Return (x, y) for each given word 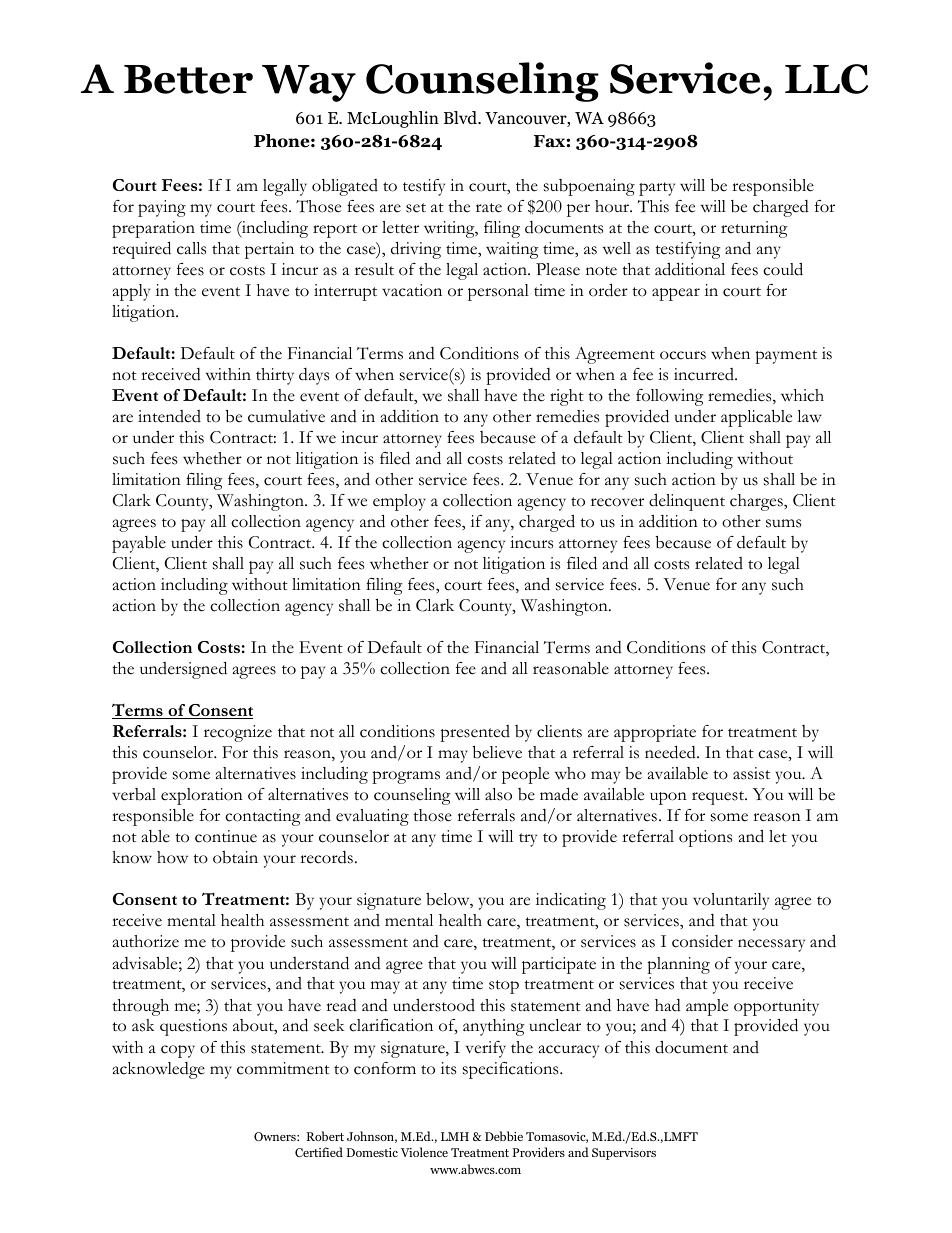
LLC (826, 79)
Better (188, 79)
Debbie (504, 1136)
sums (783, 523)
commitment (283, 1068)
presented (475, 733)
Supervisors (624, 1154)
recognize (238, 733)
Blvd (462, 118)
